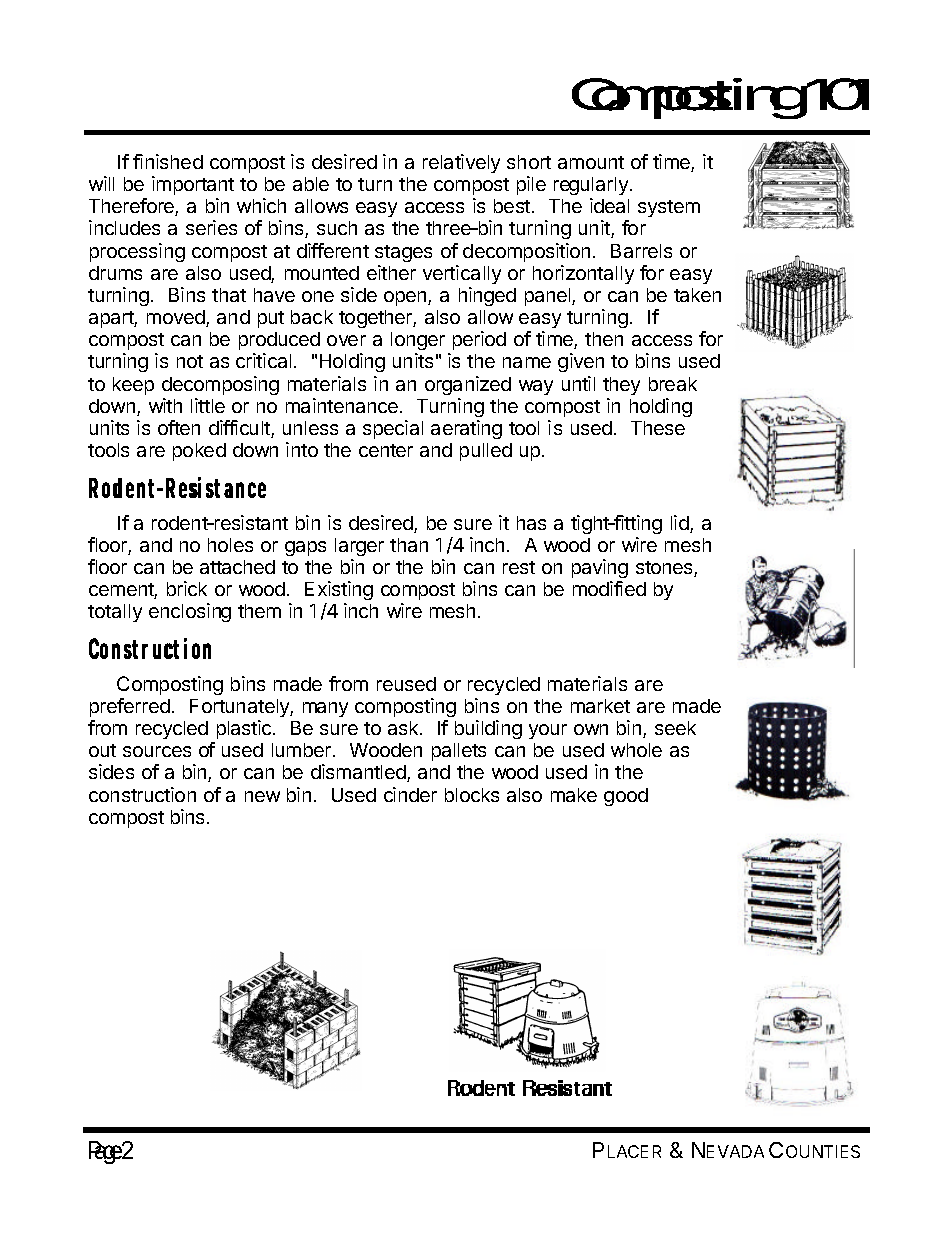  What do you see at coordinates (609, 588) in the screenshot?
I see `modified` at bounding box center [609, 588].
